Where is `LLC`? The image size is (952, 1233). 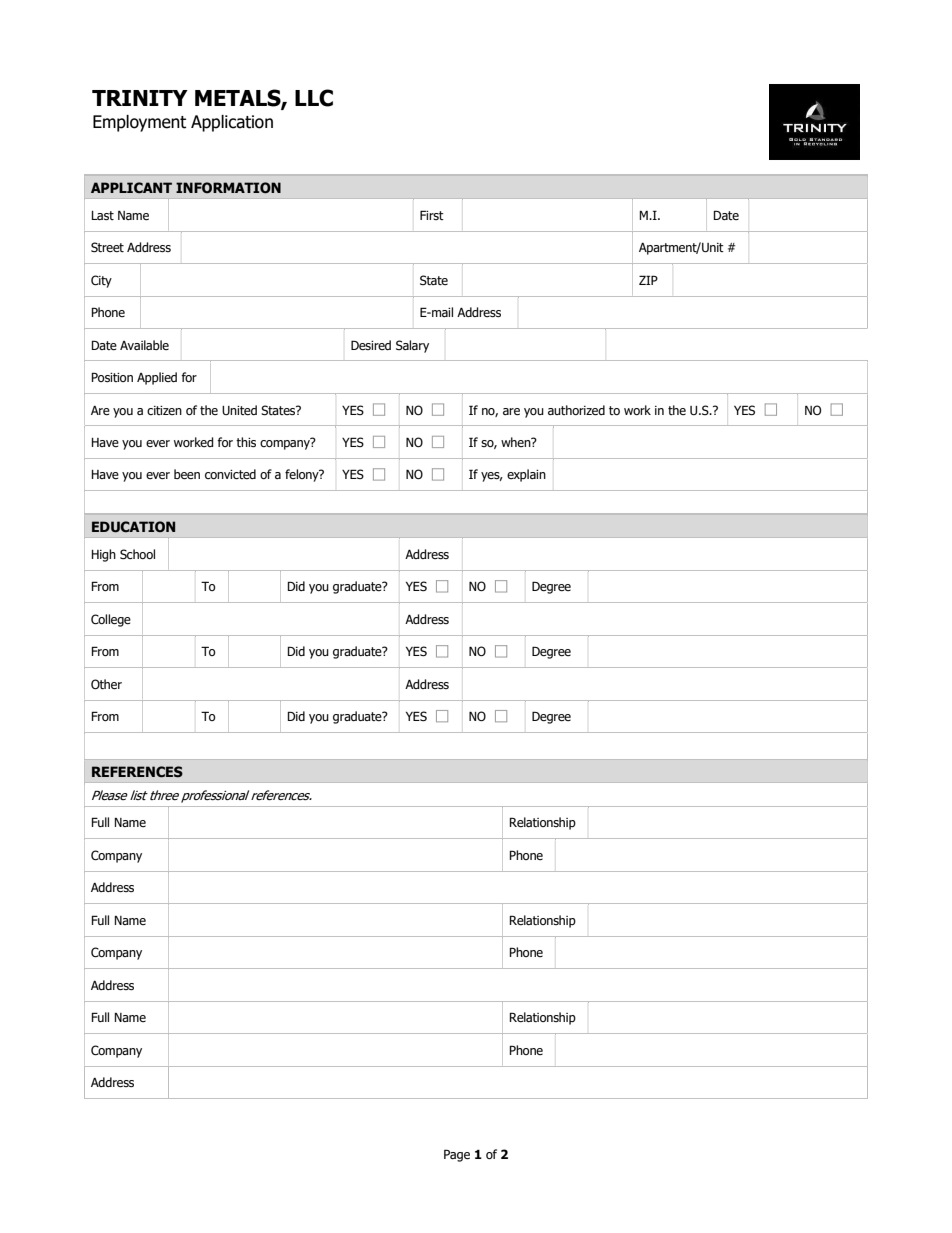 LLC is located at coordinates (314, 98).
